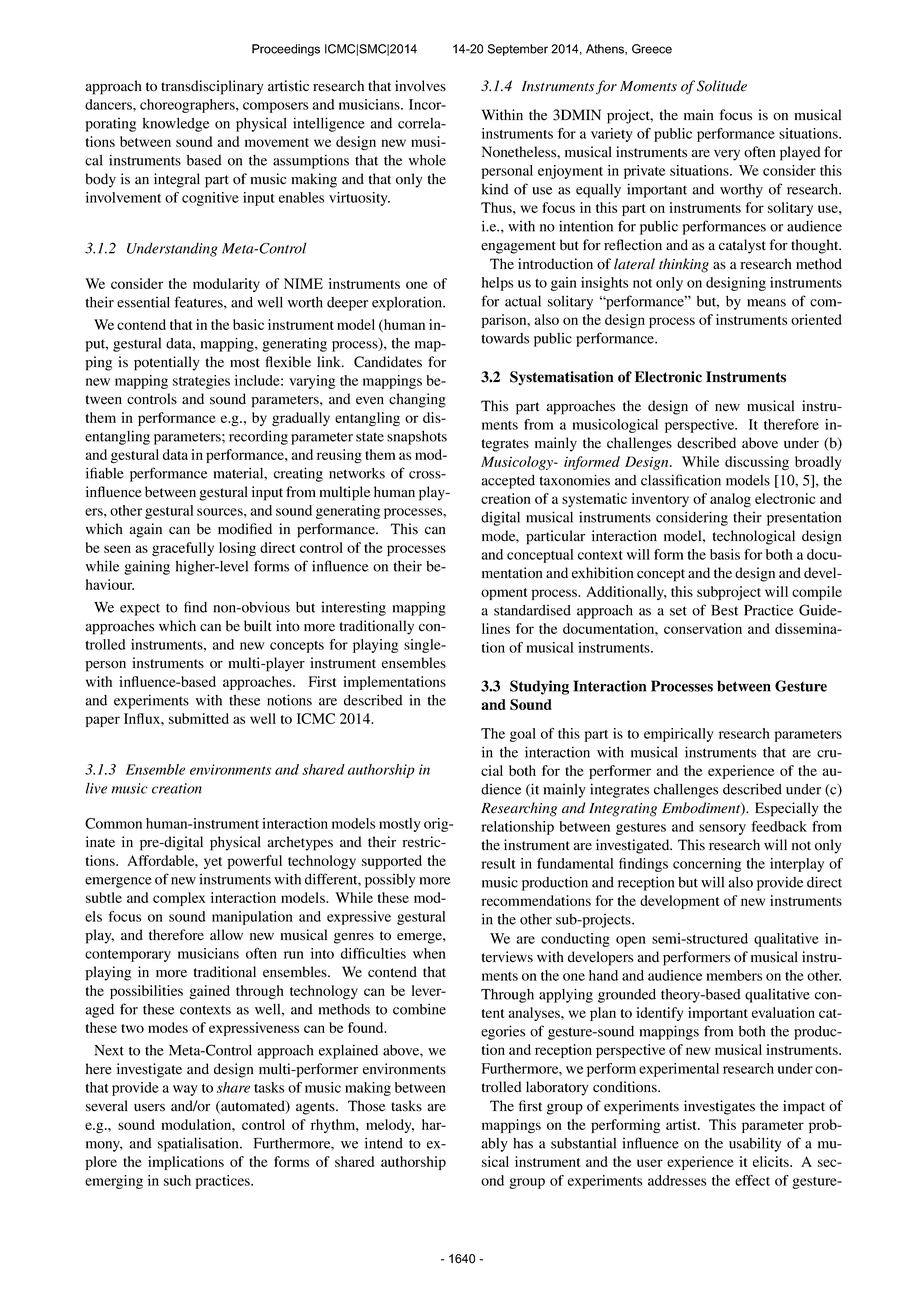  Describe the element at coordinates (109, 104) in the page. I see `dancers` at that location.
